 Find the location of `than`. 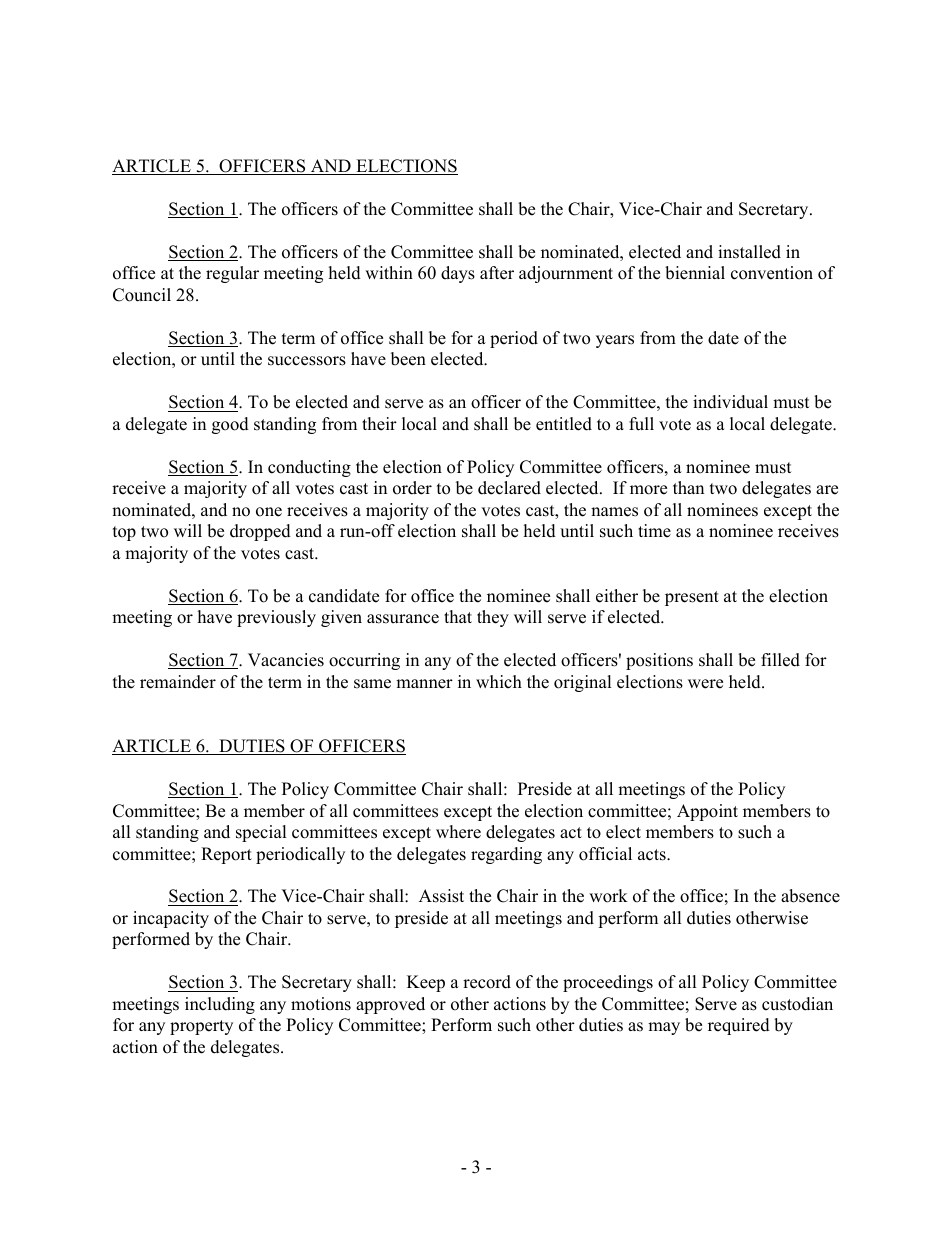

than is located at coordinates (688, 487).
